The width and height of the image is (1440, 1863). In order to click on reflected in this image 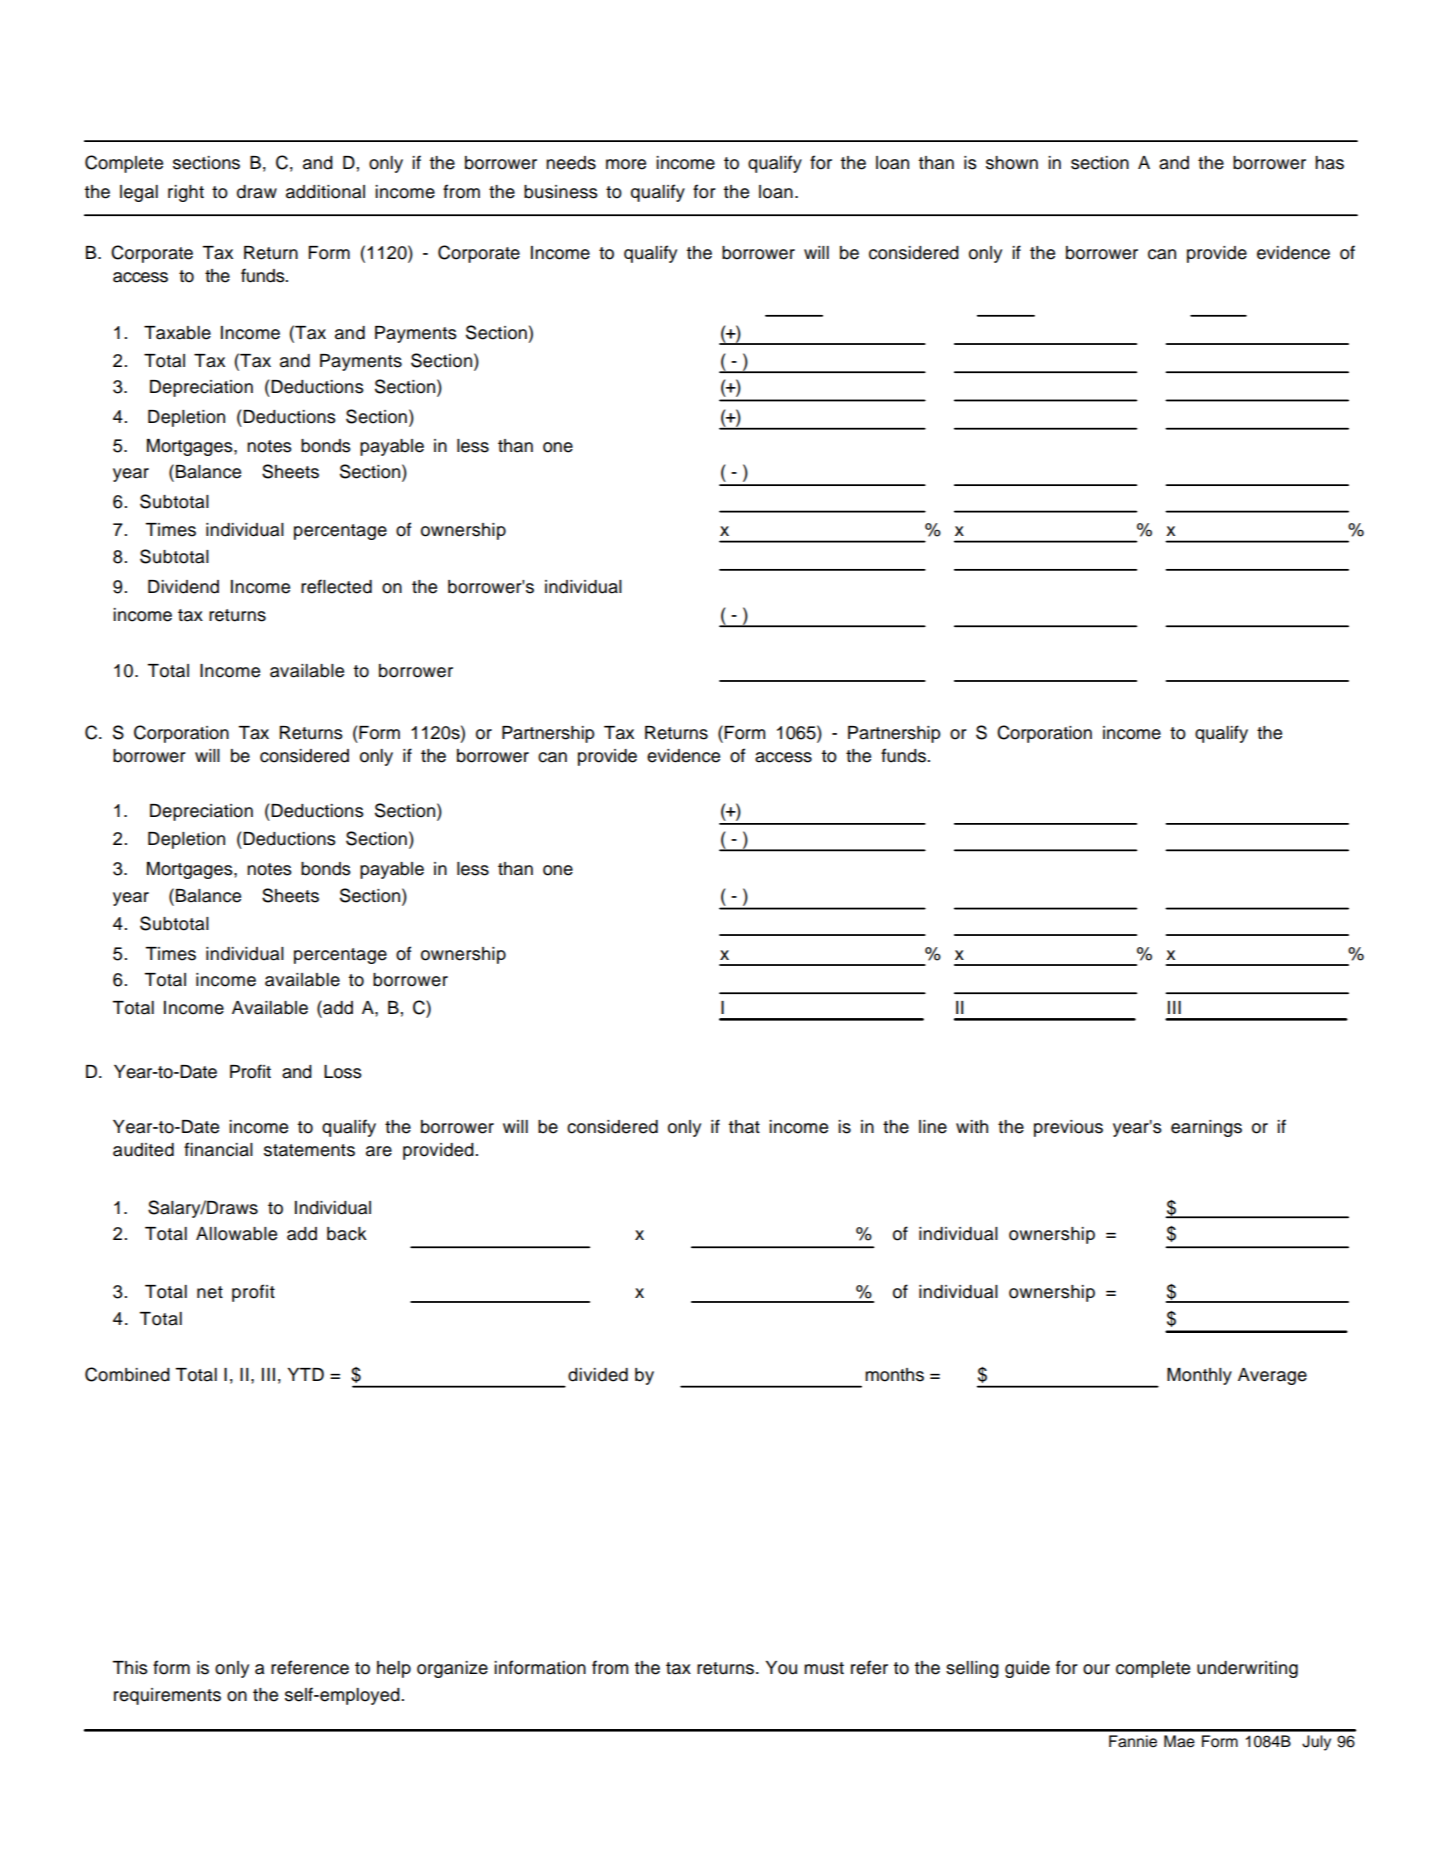, I will do `click(336, 586)`.
